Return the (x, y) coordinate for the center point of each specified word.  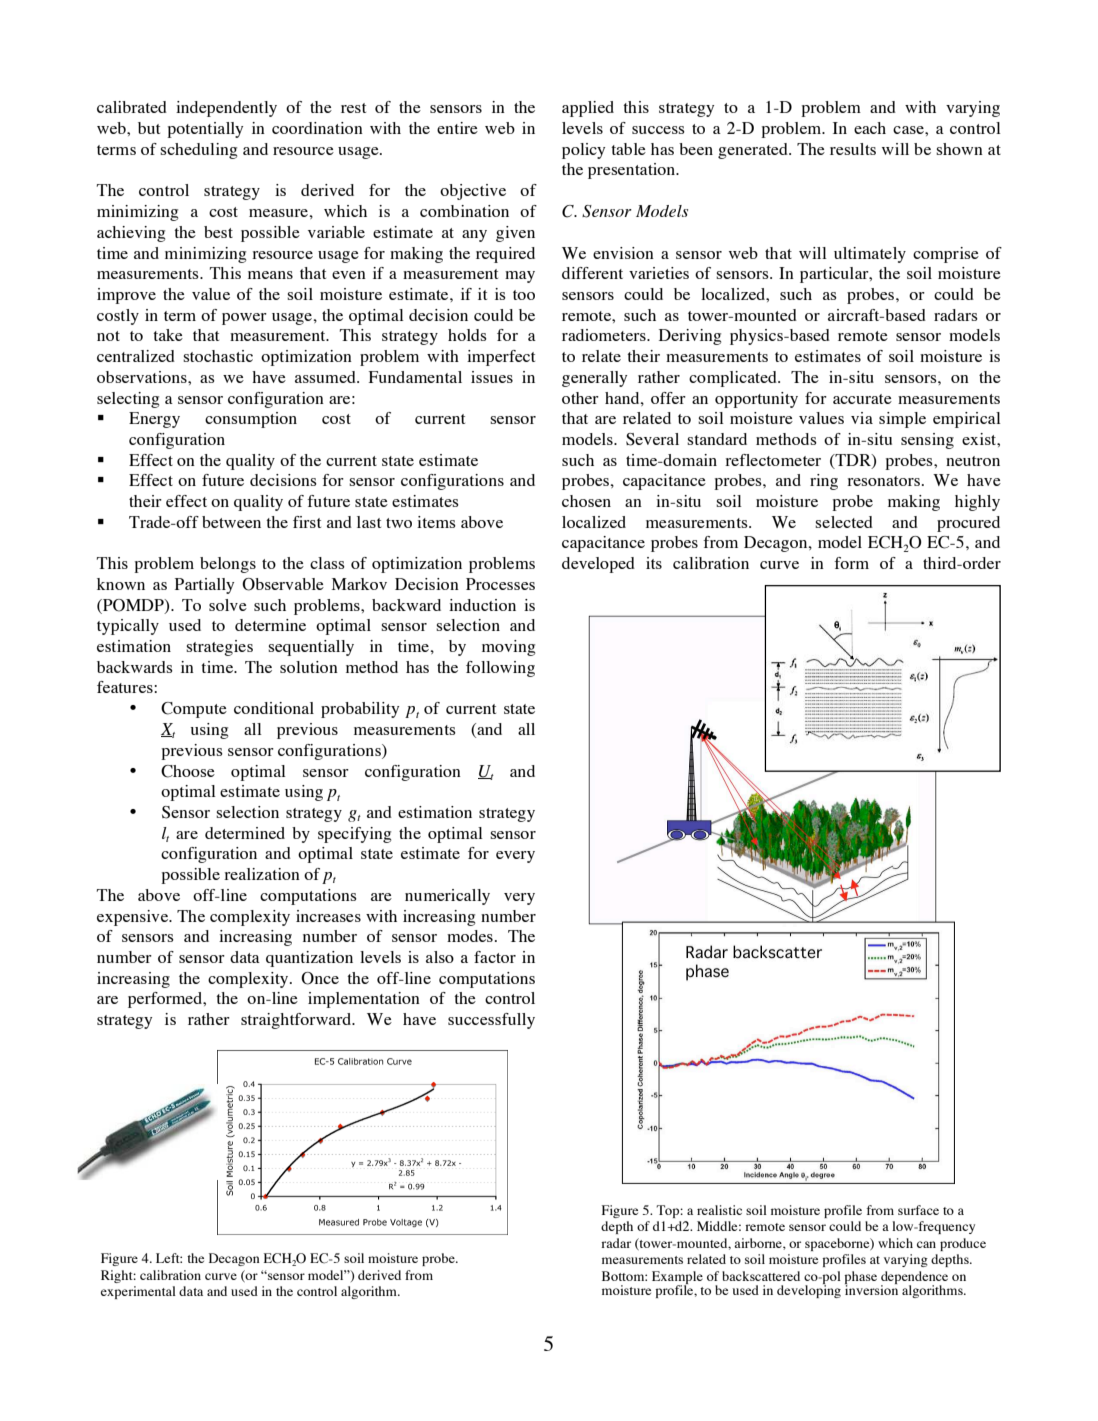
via (862, 418)
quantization (309, 959)
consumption (251, 420)
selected (844, 522)
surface (918, 1210)
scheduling (198, 151)
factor (495, 957)
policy (583, 151)
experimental (138, 1292)
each (870, 128)
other (580, 398)
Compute (194, 710)
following (500, 669)
